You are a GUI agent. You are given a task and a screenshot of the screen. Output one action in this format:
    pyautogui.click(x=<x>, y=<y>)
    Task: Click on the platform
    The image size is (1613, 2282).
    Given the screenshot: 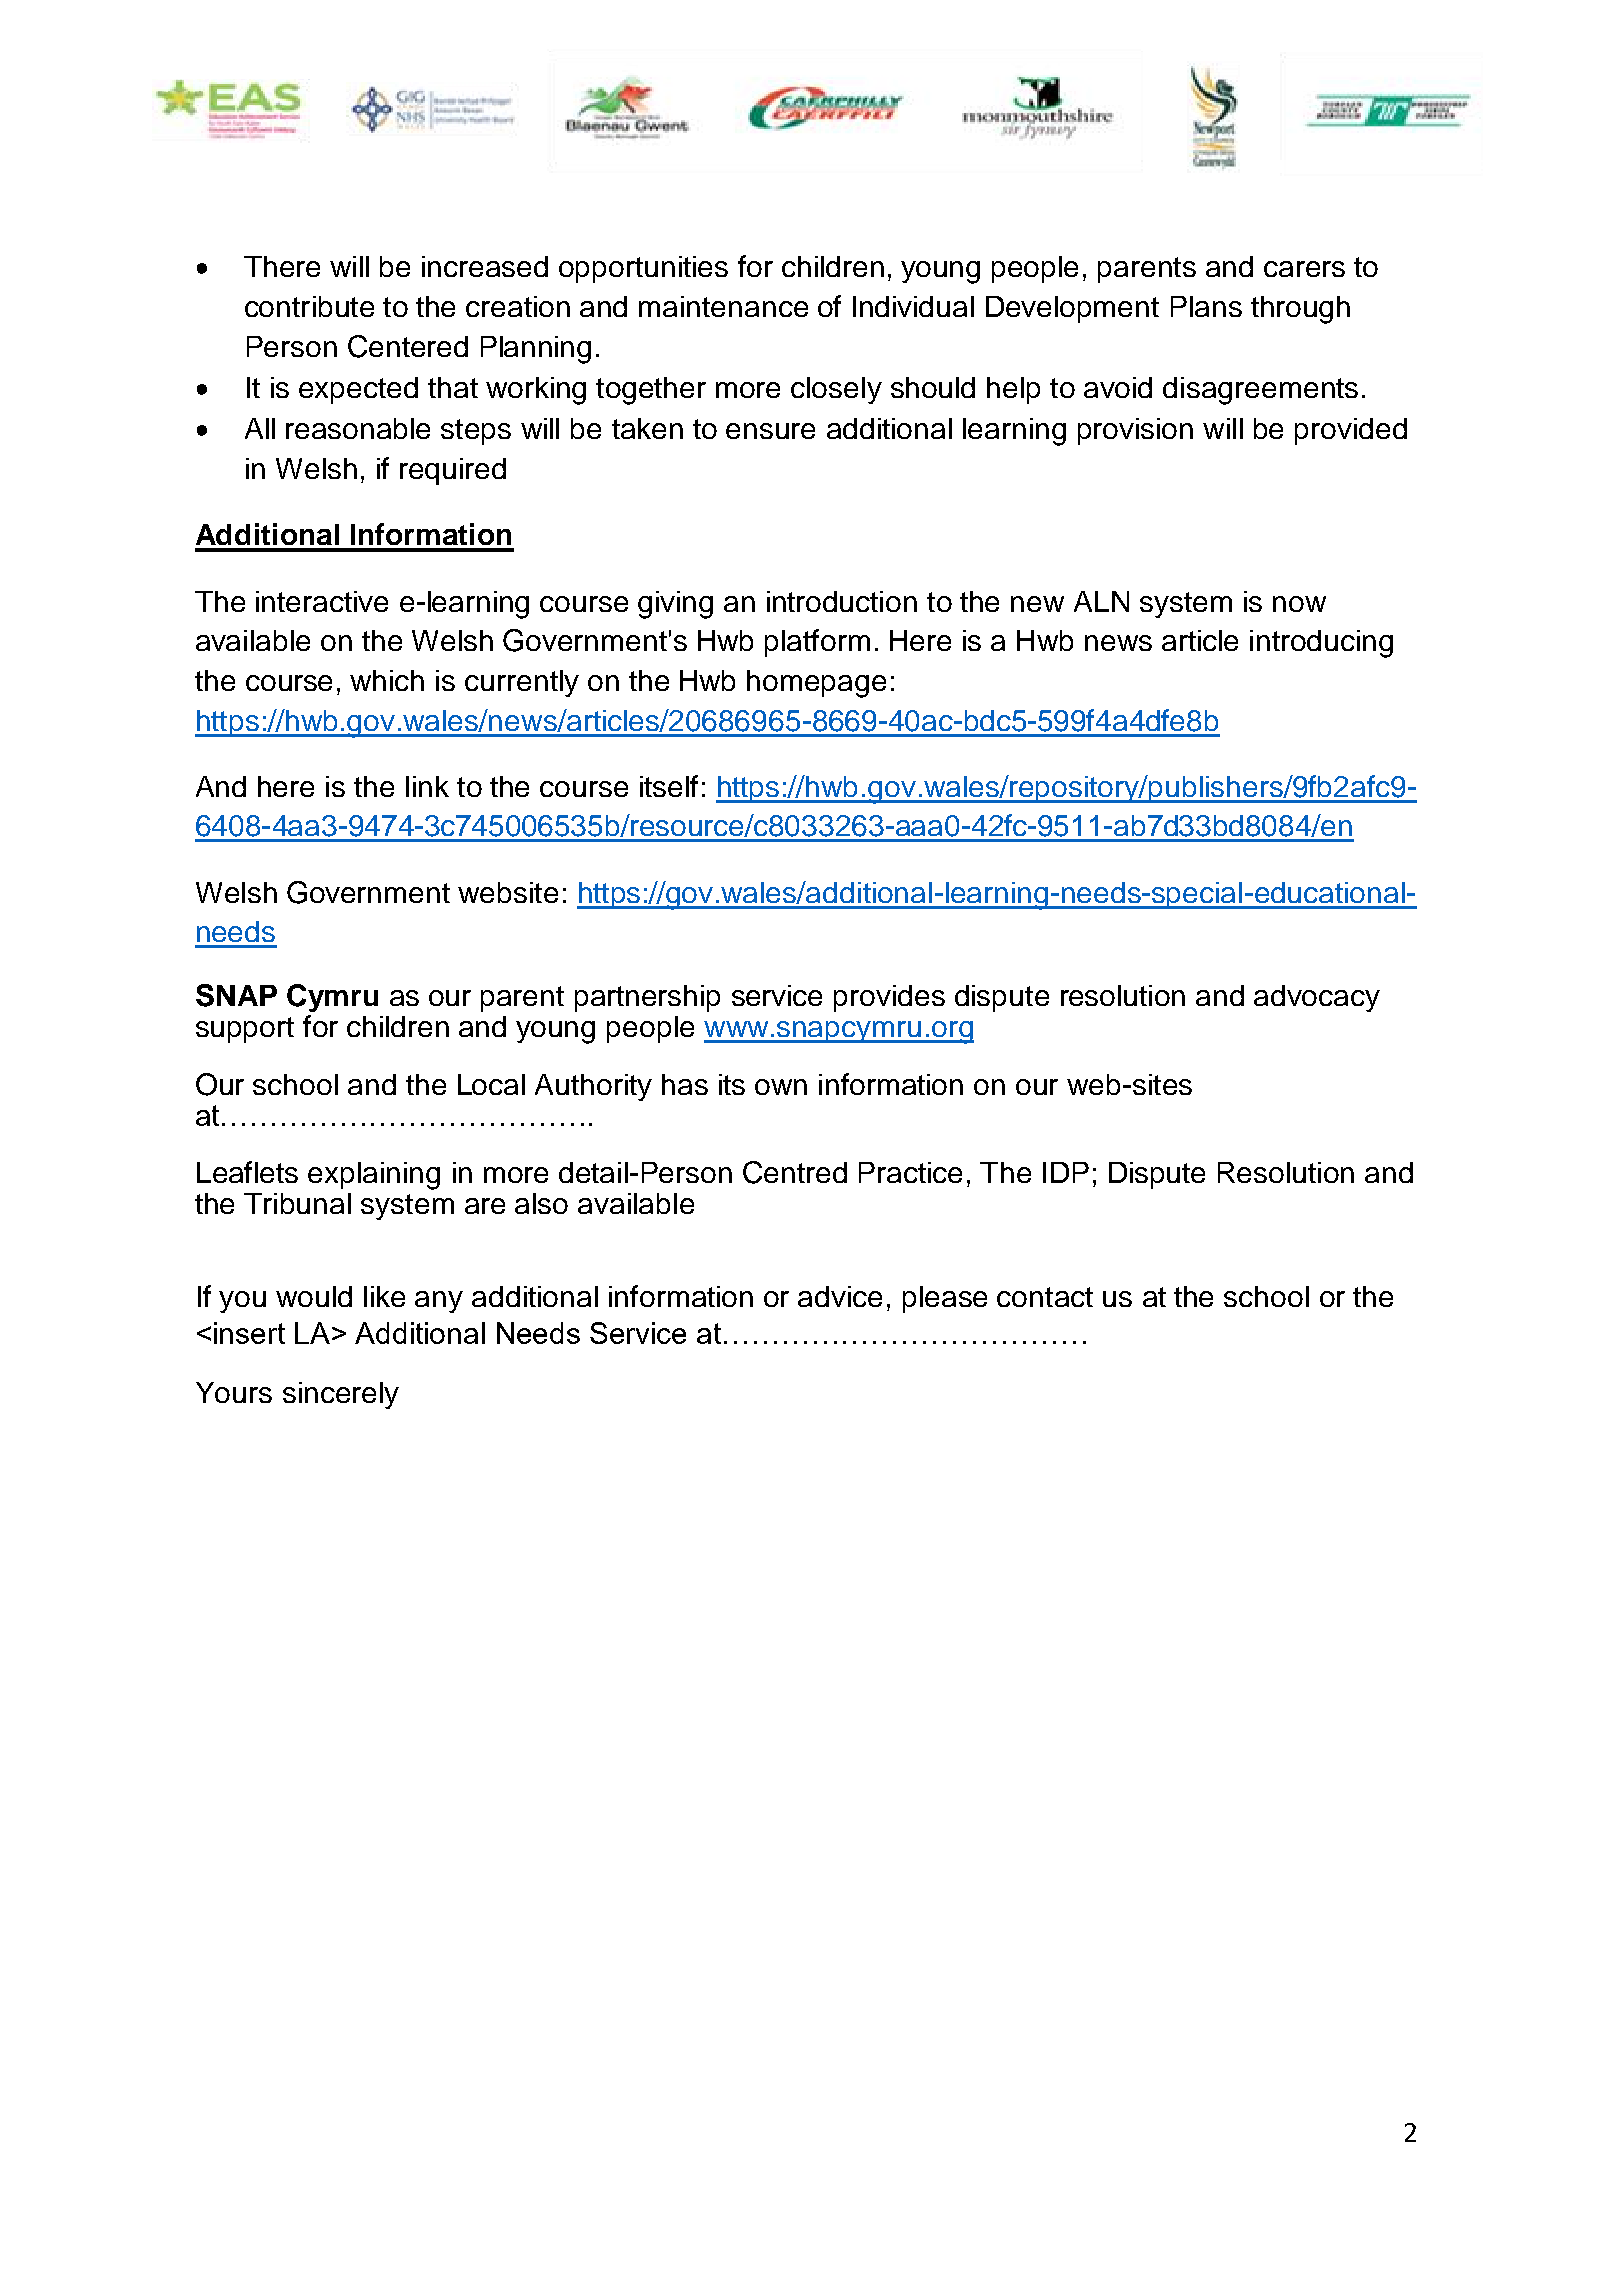 What is the action you would take?
    pyautogui.click(x=817, y=643)
